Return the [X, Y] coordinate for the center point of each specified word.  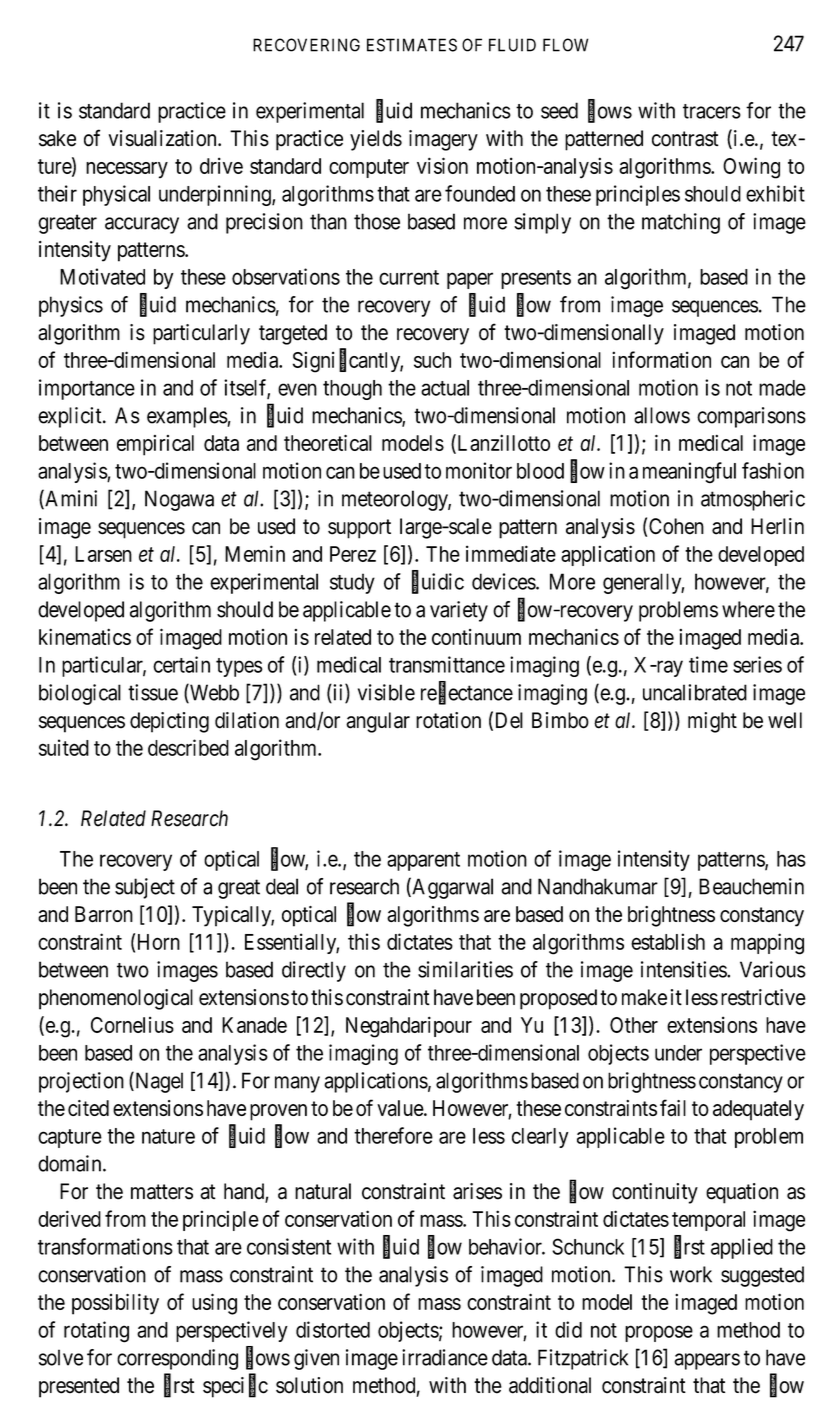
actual [445, 388]
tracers [712, 111]
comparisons [751, 417]
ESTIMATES [412, 45]
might [712, 722]
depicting [169, 722]
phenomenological [116, 999]
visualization [164, 138]
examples [187, 417]
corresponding [177, 1359]
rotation [448, 720]
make [644, 997]
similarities [465, 969]
